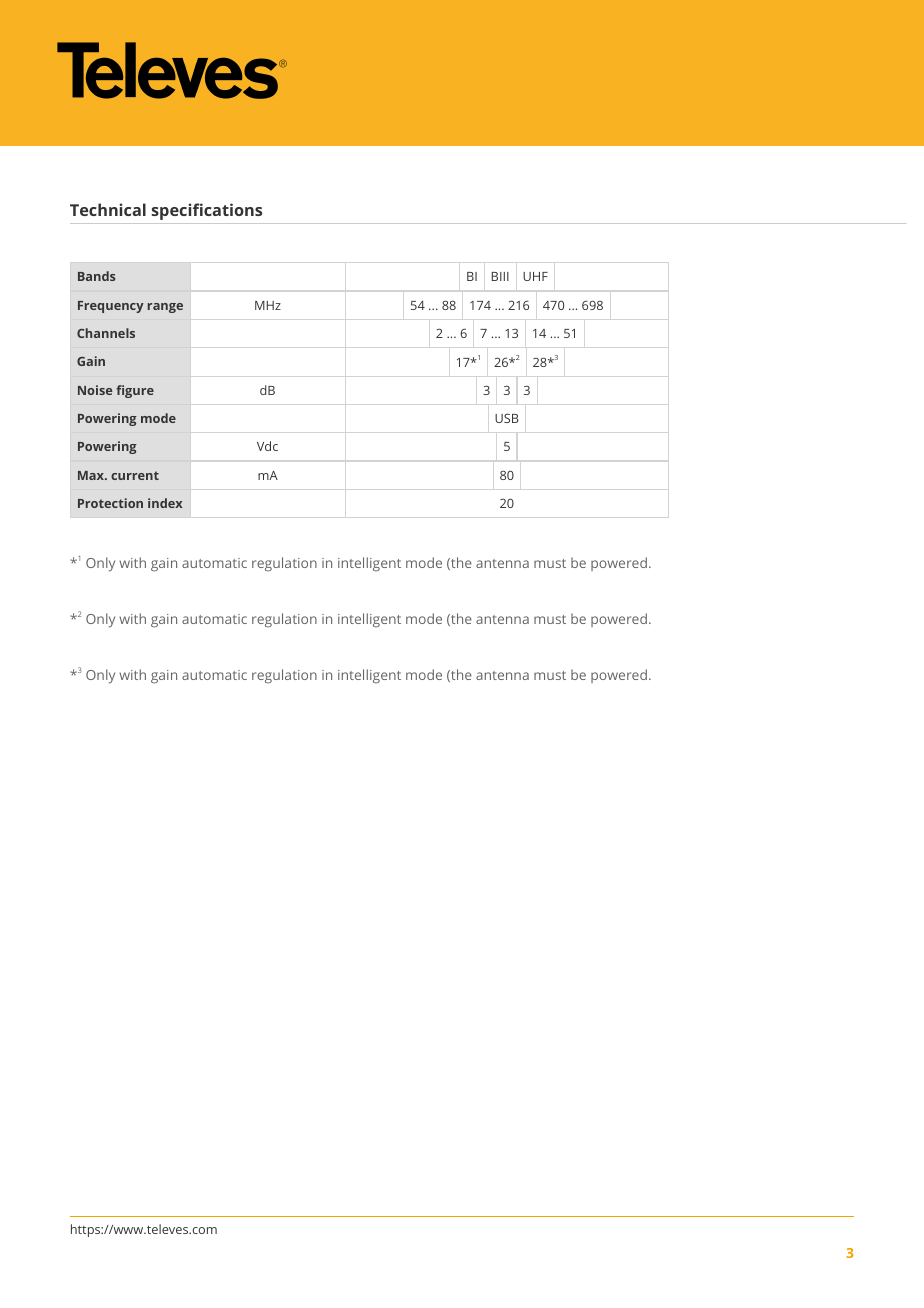 The height and width of the screenshot is (1308, 924). What do you see at coordinates (106, 333) in the screenshot?
I see `Channels` at bounding box center [106, 333].
